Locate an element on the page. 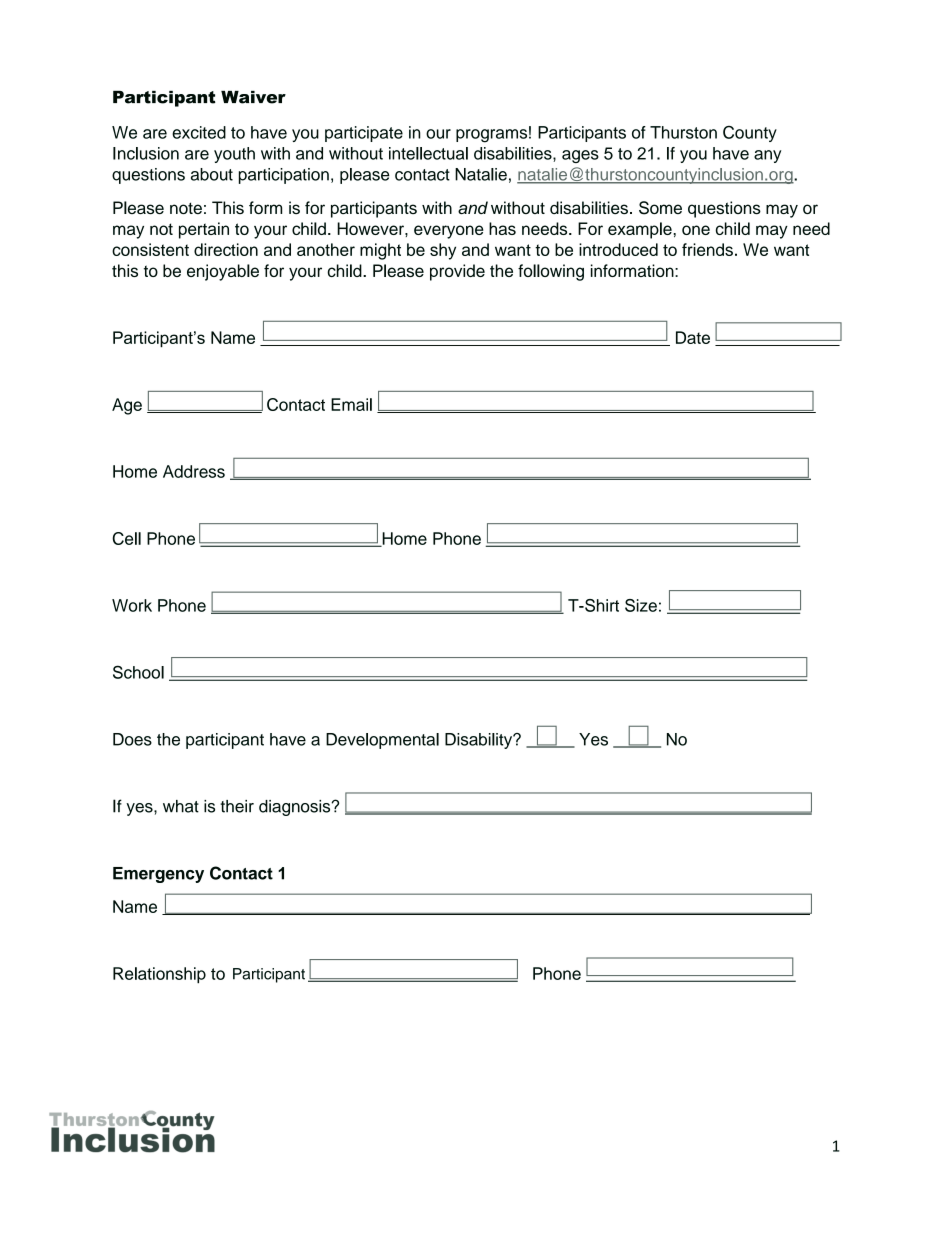 The height and width of the document is (1233, 952). diagnosis is located at coordinates (296, 808).
